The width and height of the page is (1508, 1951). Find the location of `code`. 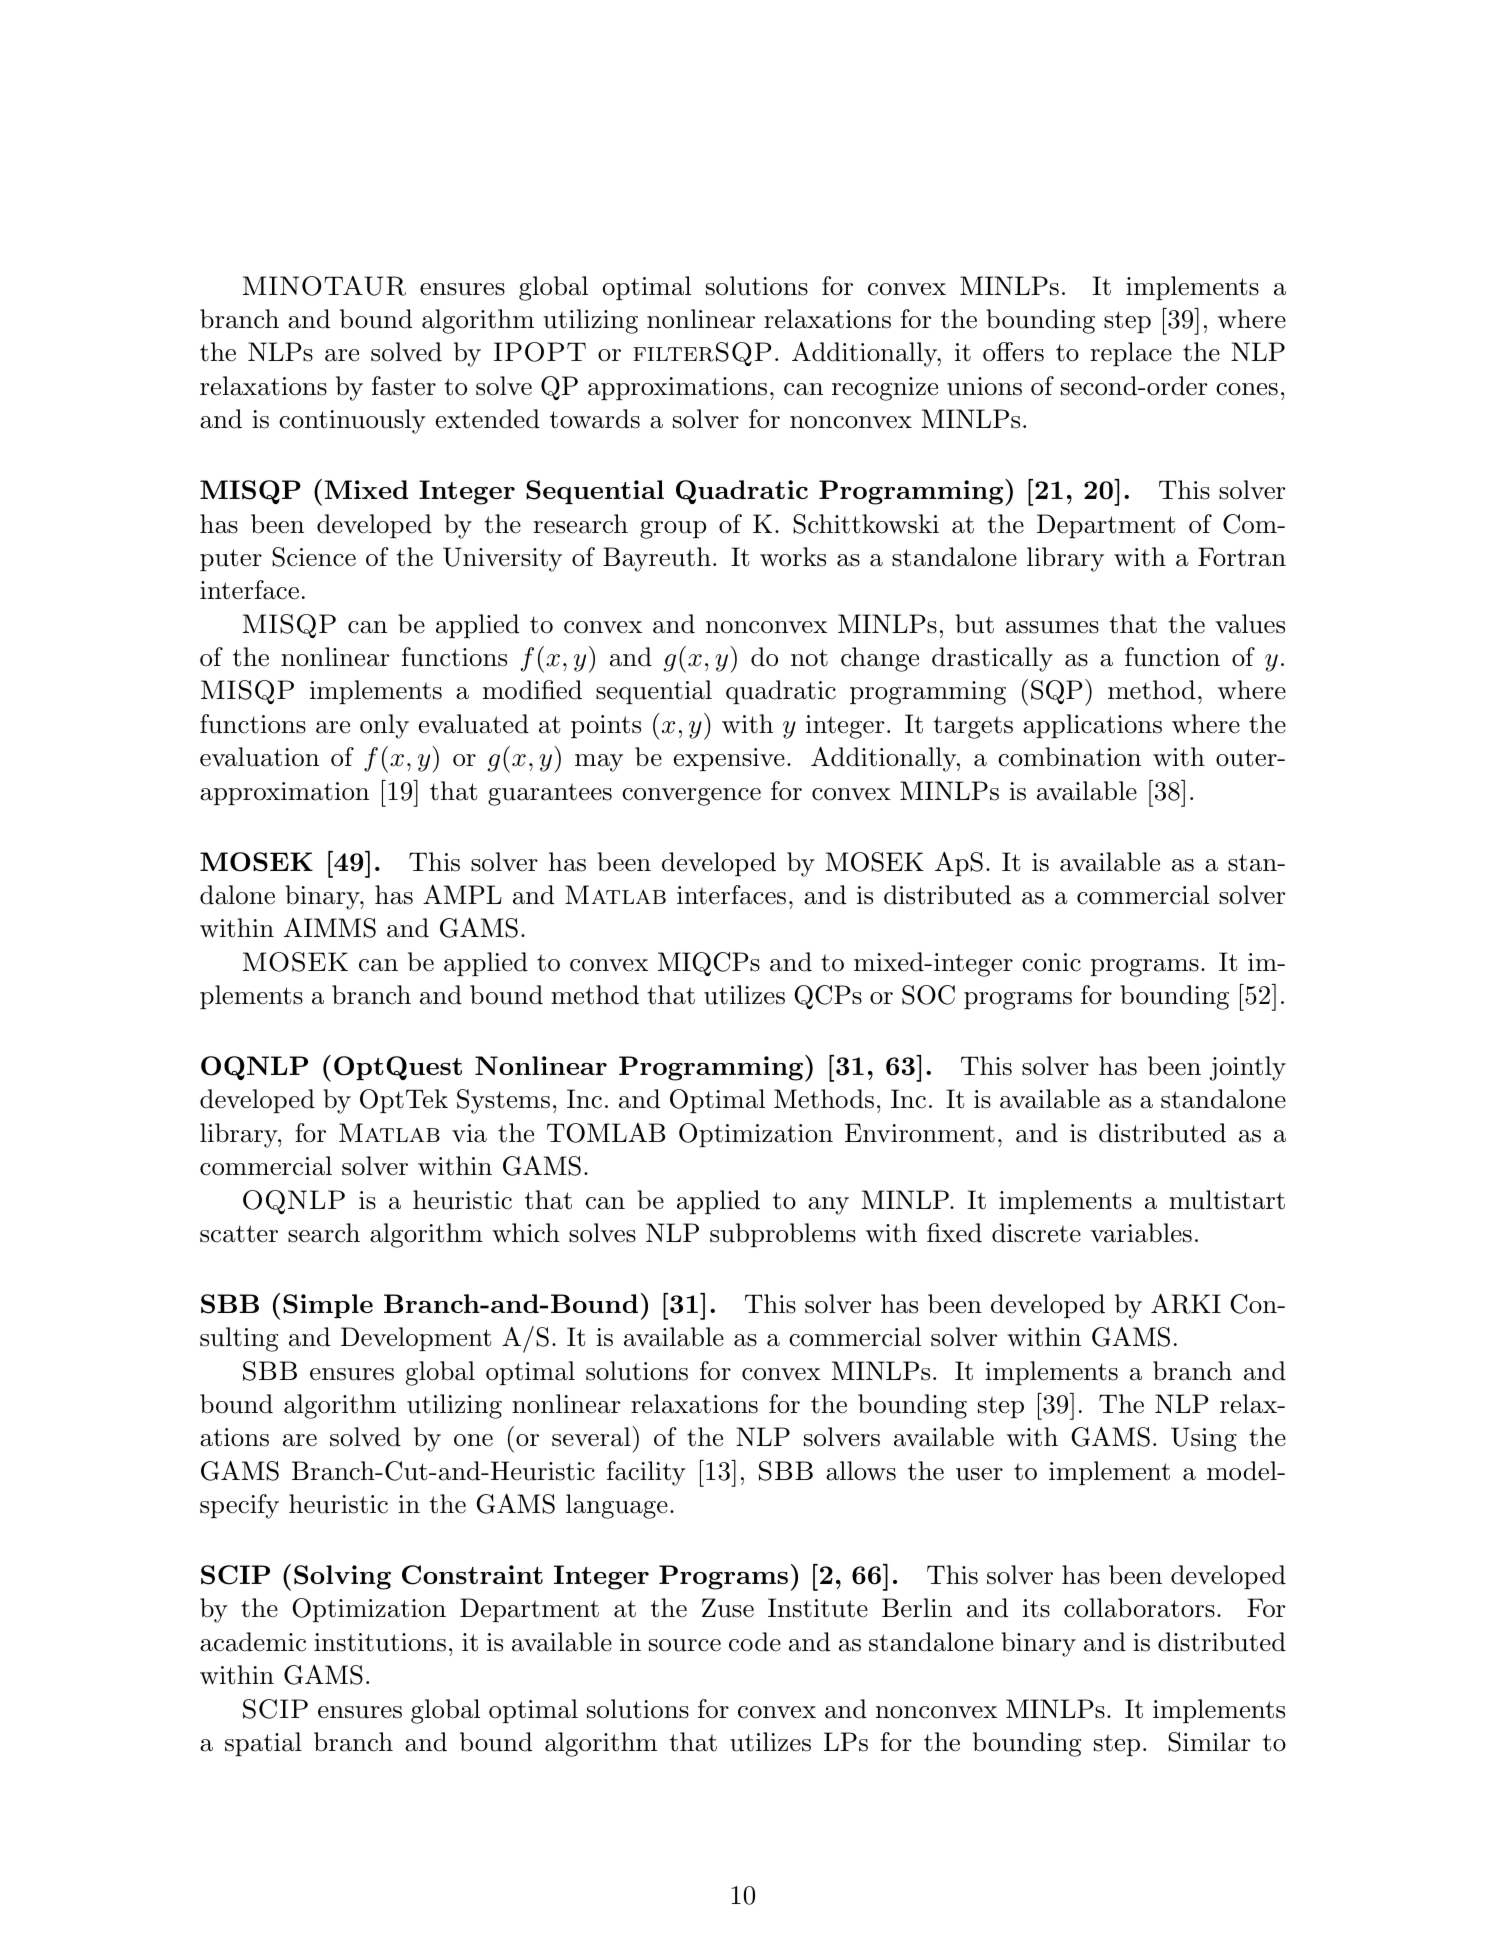

code is located at coordinates (755, 1642).
